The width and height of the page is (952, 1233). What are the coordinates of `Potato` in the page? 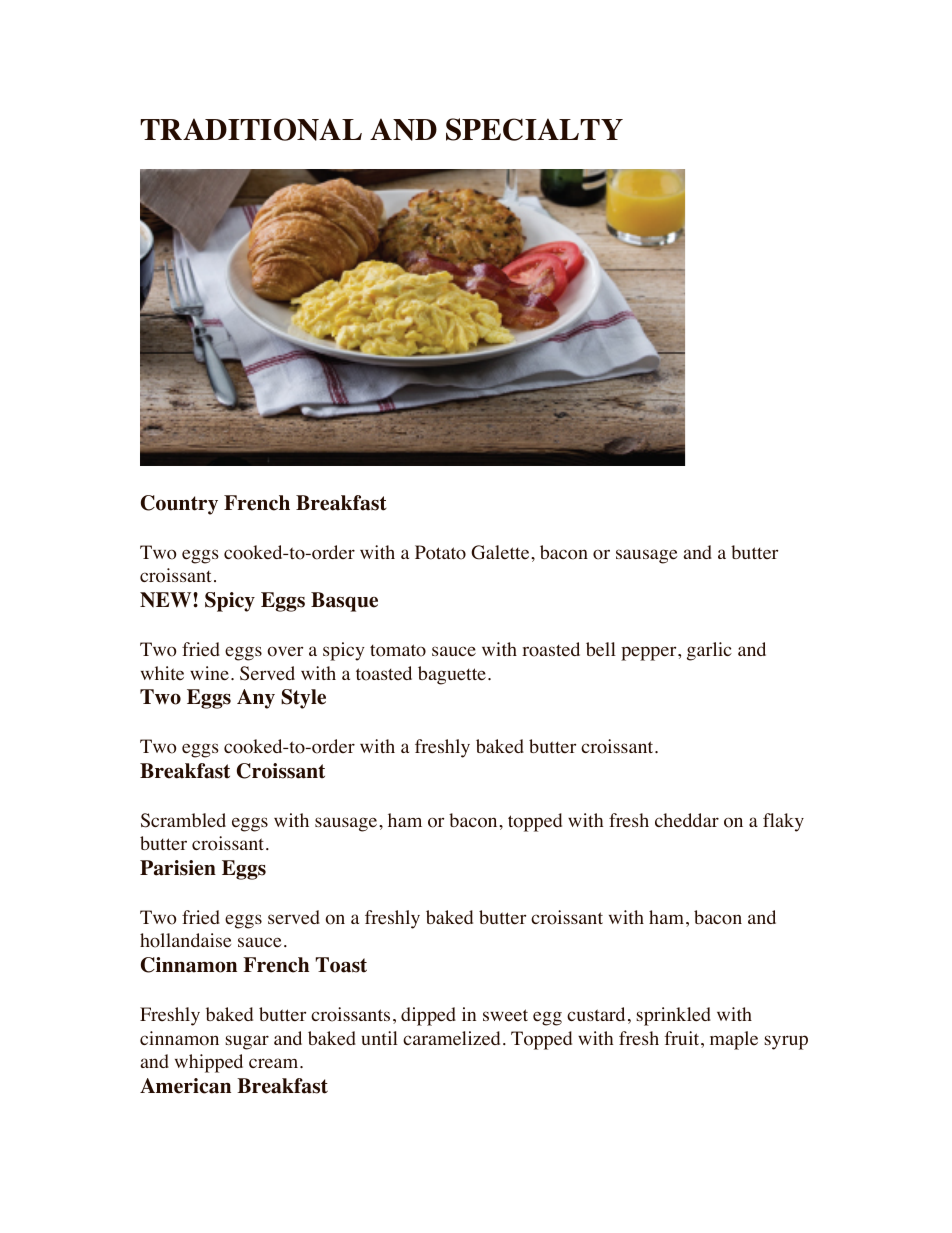 It's located at (440, 552).
